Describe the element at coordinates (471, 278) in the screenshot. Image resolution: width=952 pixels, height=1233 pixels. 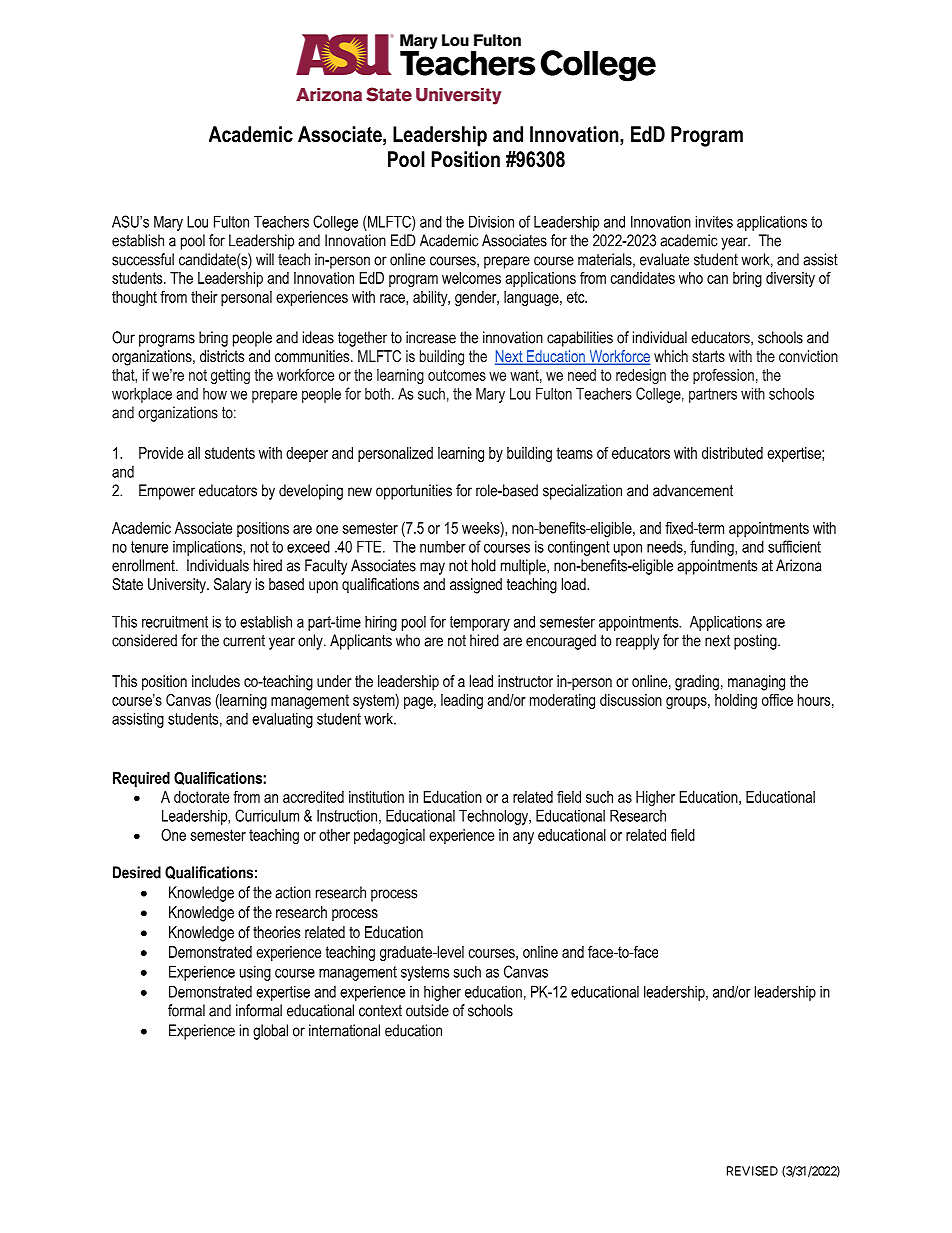
I see `welcomes` at that location.
